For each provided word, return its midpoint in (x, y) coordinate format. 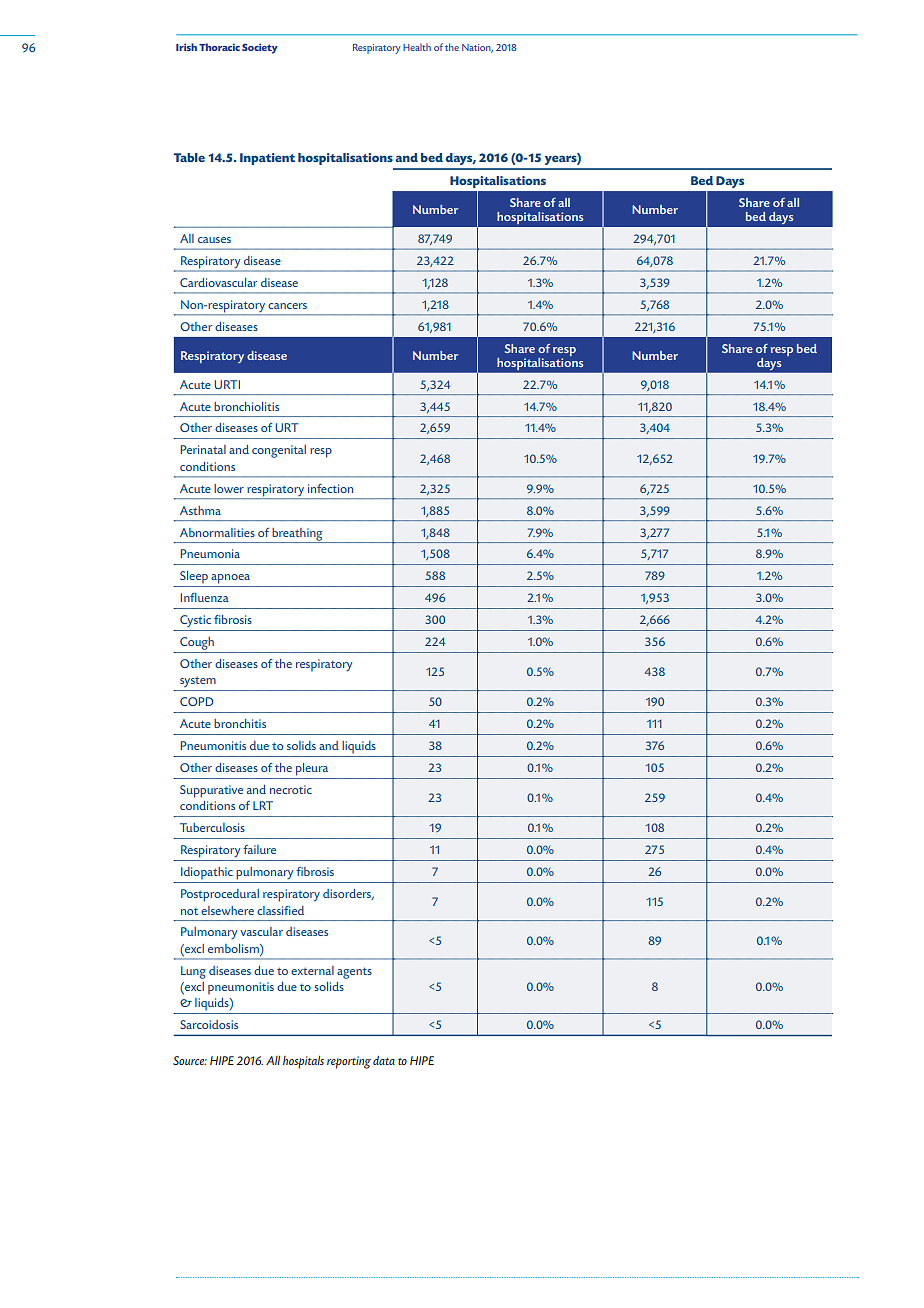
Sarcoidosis (209, 1024)
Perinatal (203, 449)
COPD (197, 701)
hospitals (303, 1062)
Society (260, 48)
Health (417, 47)
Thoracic (219, 47)
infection (330, 488)
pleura (312, 769)
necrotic (291, 789)
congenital (279, 451)
